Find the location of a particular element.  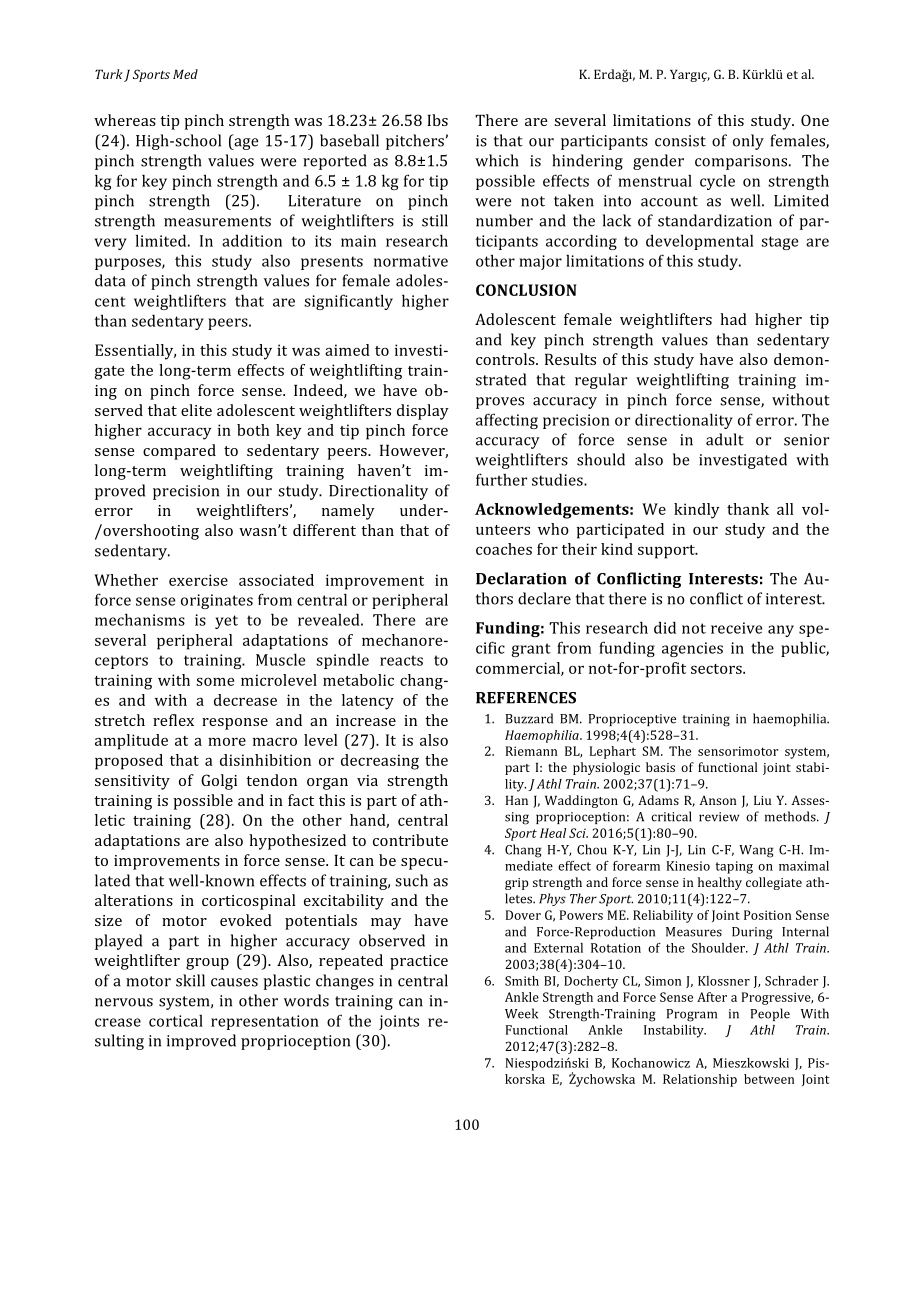

Buzzard is located at coordinates (529, 718).
